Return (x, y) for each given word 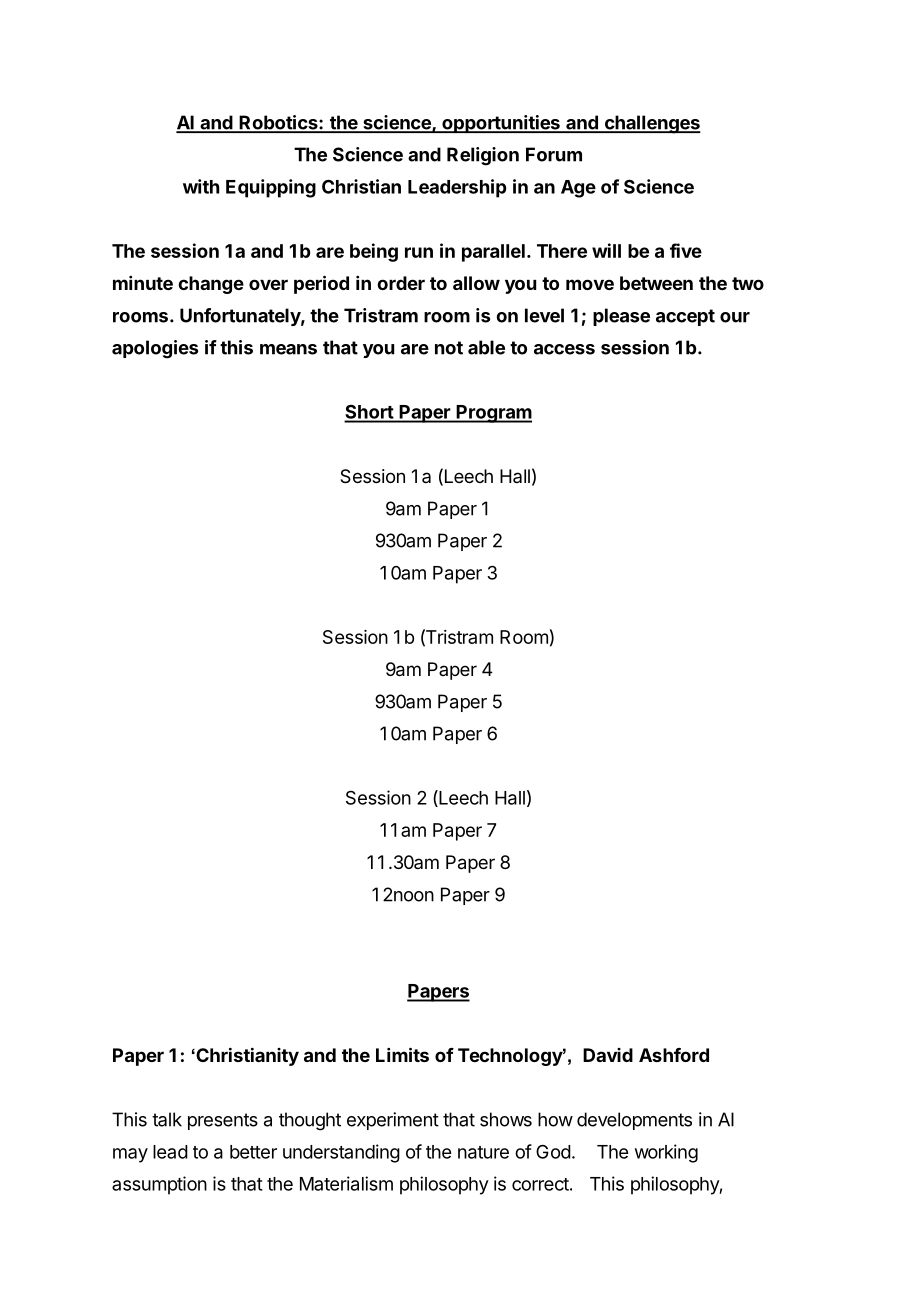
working (666, 1153)
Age (578, 189)
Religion (483, 156)
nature (483, 1152)
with (201, 186)
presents (223, 1121)
